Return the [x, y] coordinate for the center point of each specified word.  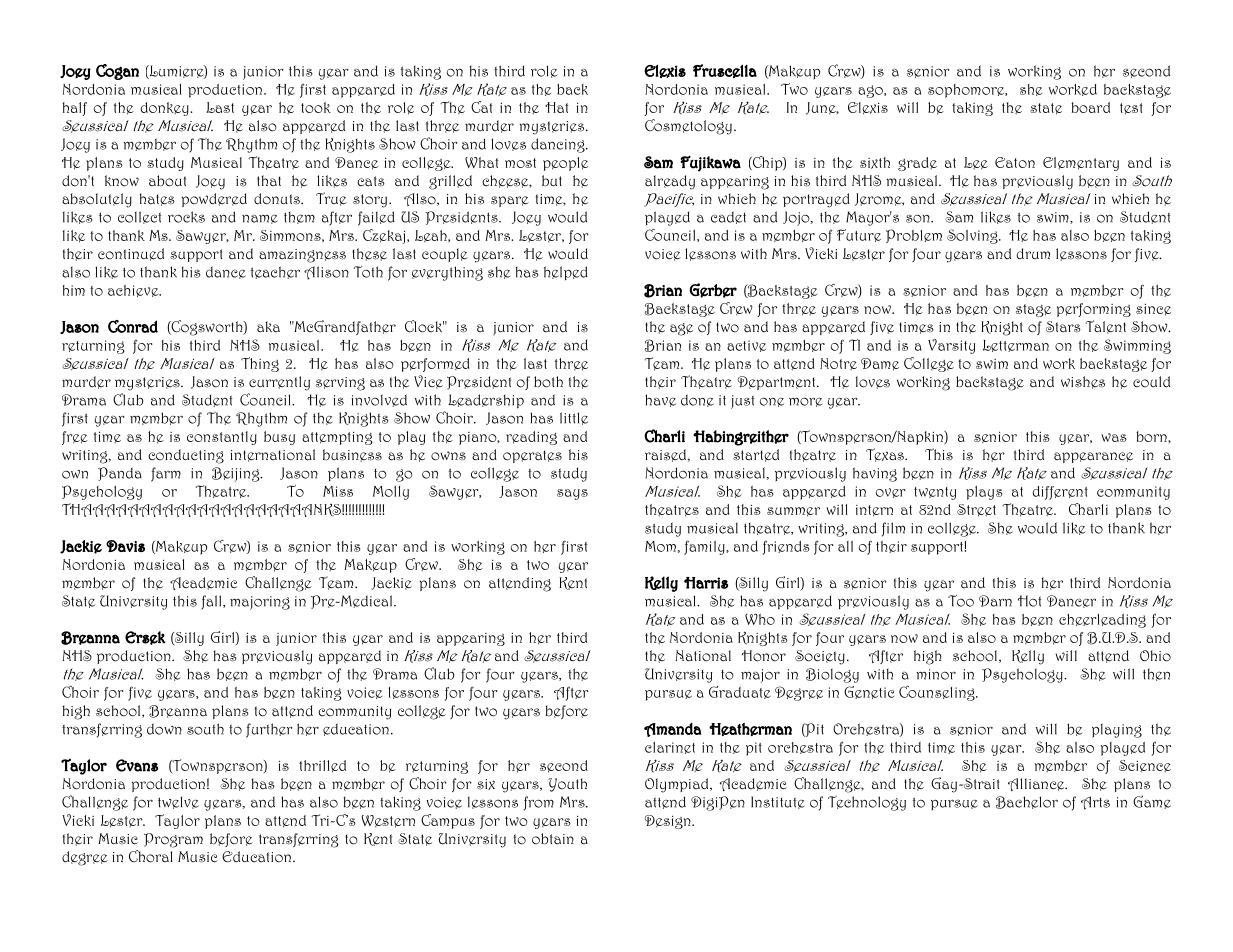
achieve [134, 291]
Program [173, 840]
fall [212, 602]
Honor [764, 656]
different [1060, 493]
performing [1094, 310]
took [316, 107]
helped [566, 273]
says [572, 494]
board [1090, 107]
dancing [559, 145]
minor [936, 674]
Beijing [237, 474]
